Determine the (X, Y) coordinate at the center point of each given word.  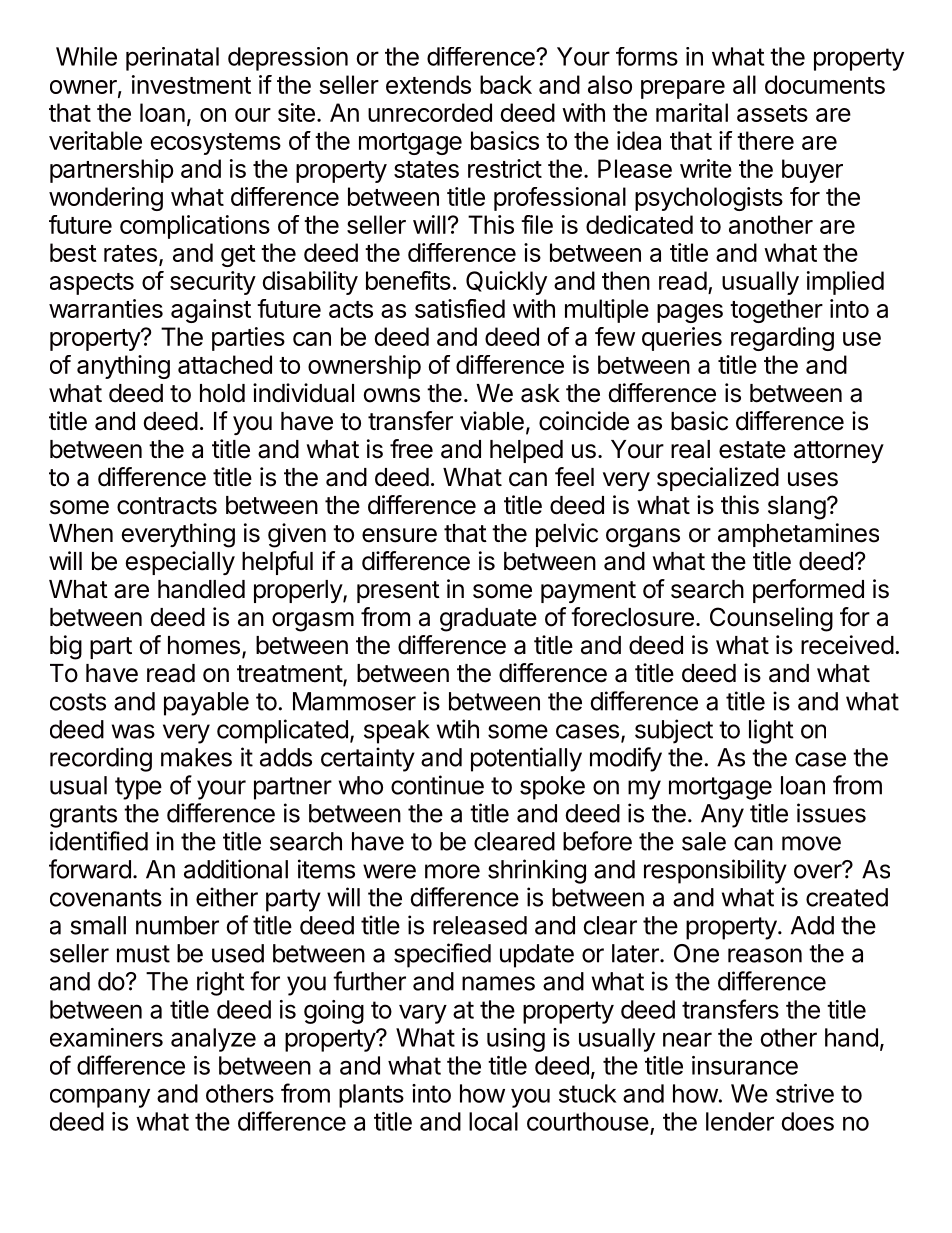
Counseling (771, 619)
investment (191, 84)
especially (180, 563)
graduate (488, 620)
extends (428, 84)
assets (772, 113)
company (100, 1098)
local (493, 1121)
